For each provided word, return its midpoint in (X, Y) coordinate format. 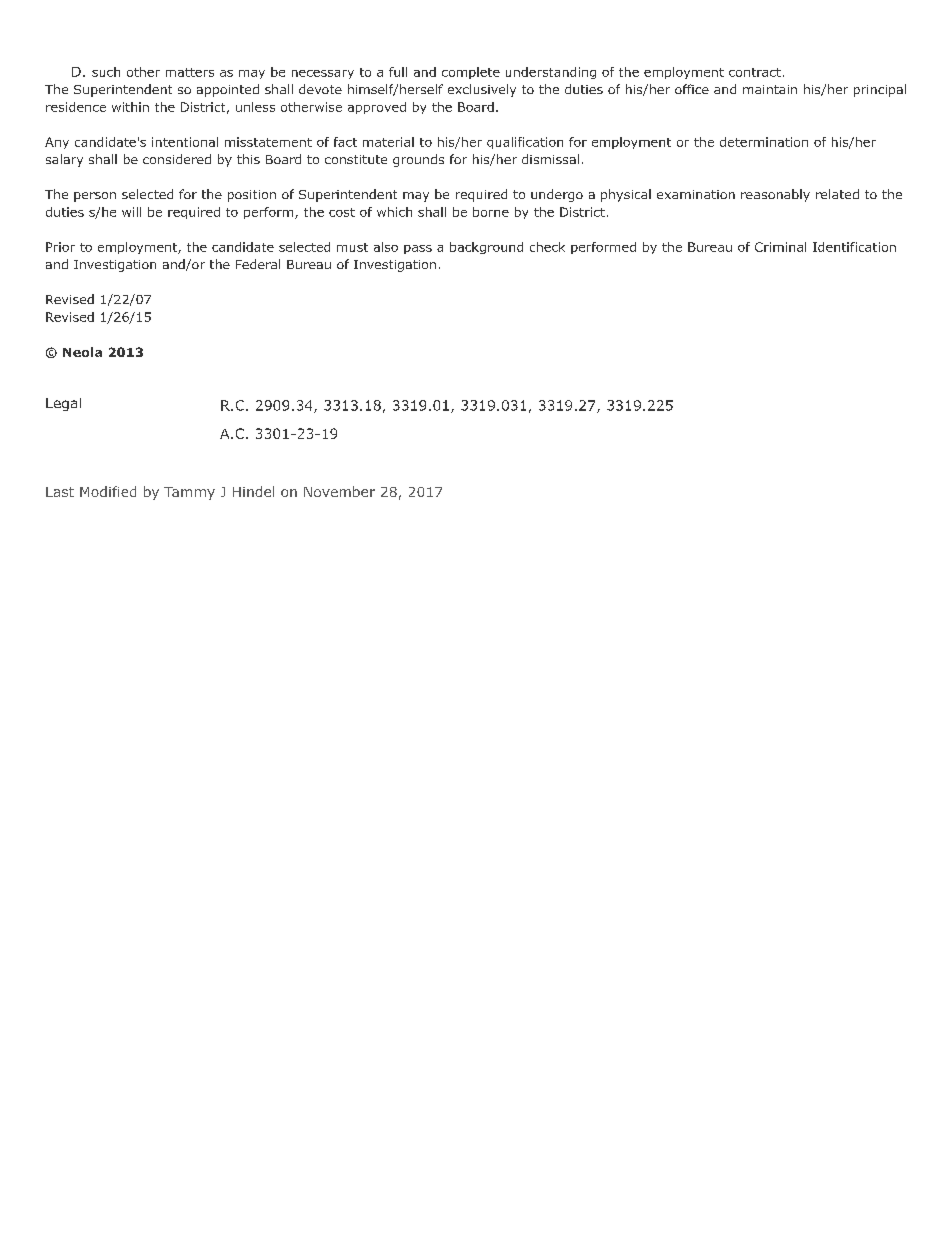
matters (190, 72)
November (339, 491)
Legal (63, 404)
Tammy (189, 493)
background (486, 248)
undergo (557, 195)
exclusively (482, 90)
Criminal (780, 247)
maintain (770, 89)
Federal (258, 264)
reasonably (775, 195)
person (95, 197)
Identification (854, 247)
